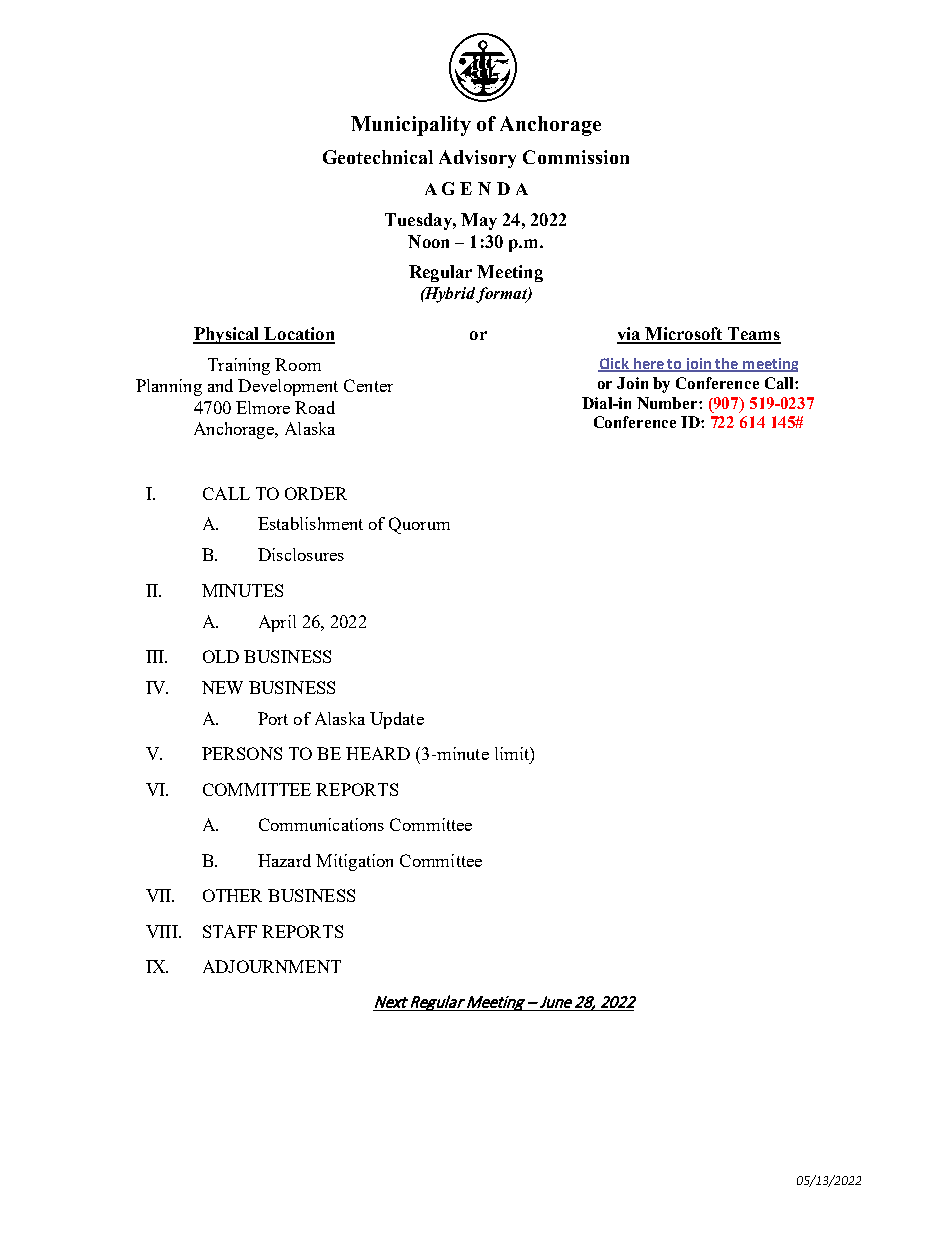  Describe the element at coordinates (230, 931) in the screenshot. I see `STAFF` at that location.
